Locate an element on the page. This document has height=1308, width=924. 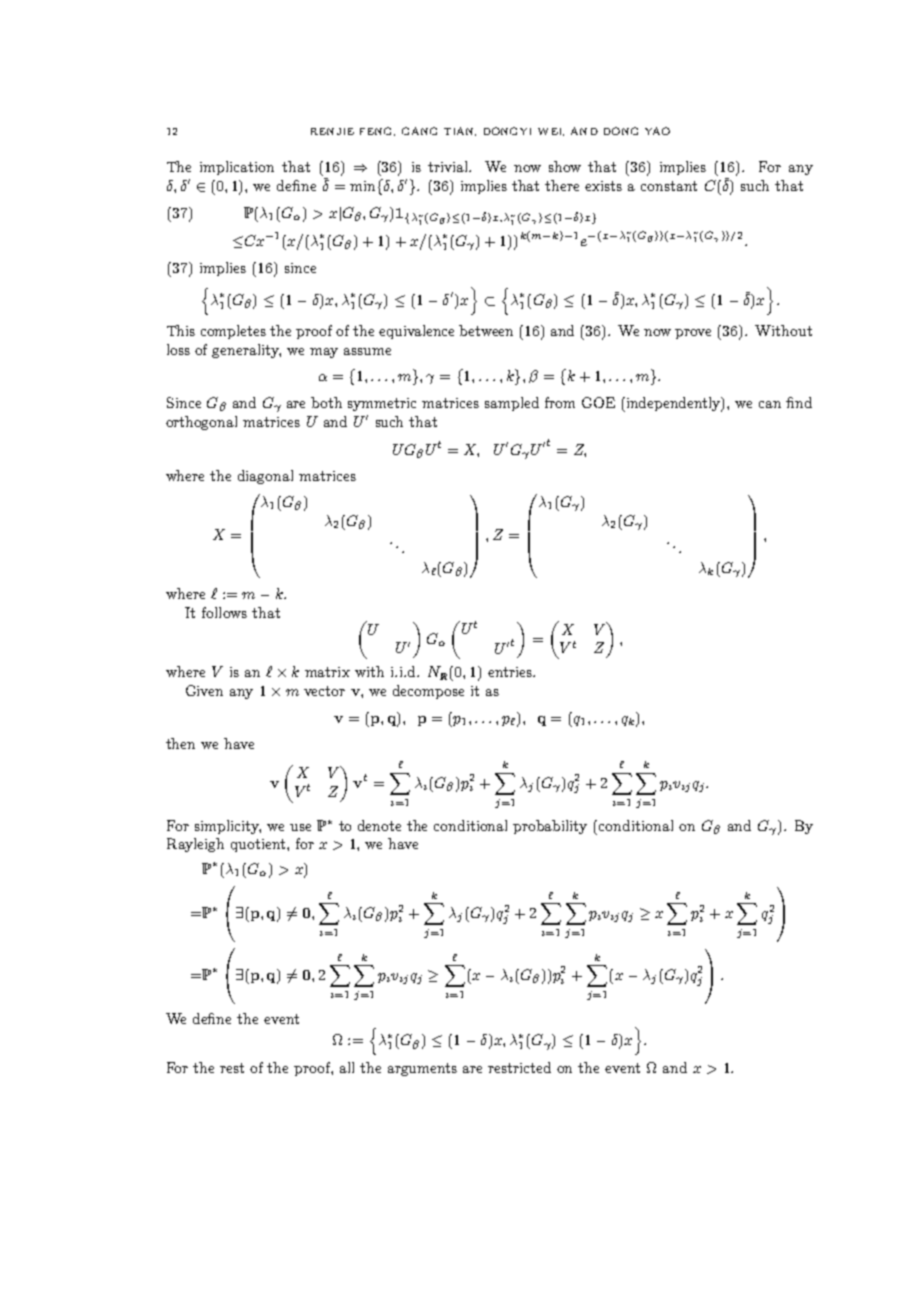
generality is located at coordinates (246, 351).
